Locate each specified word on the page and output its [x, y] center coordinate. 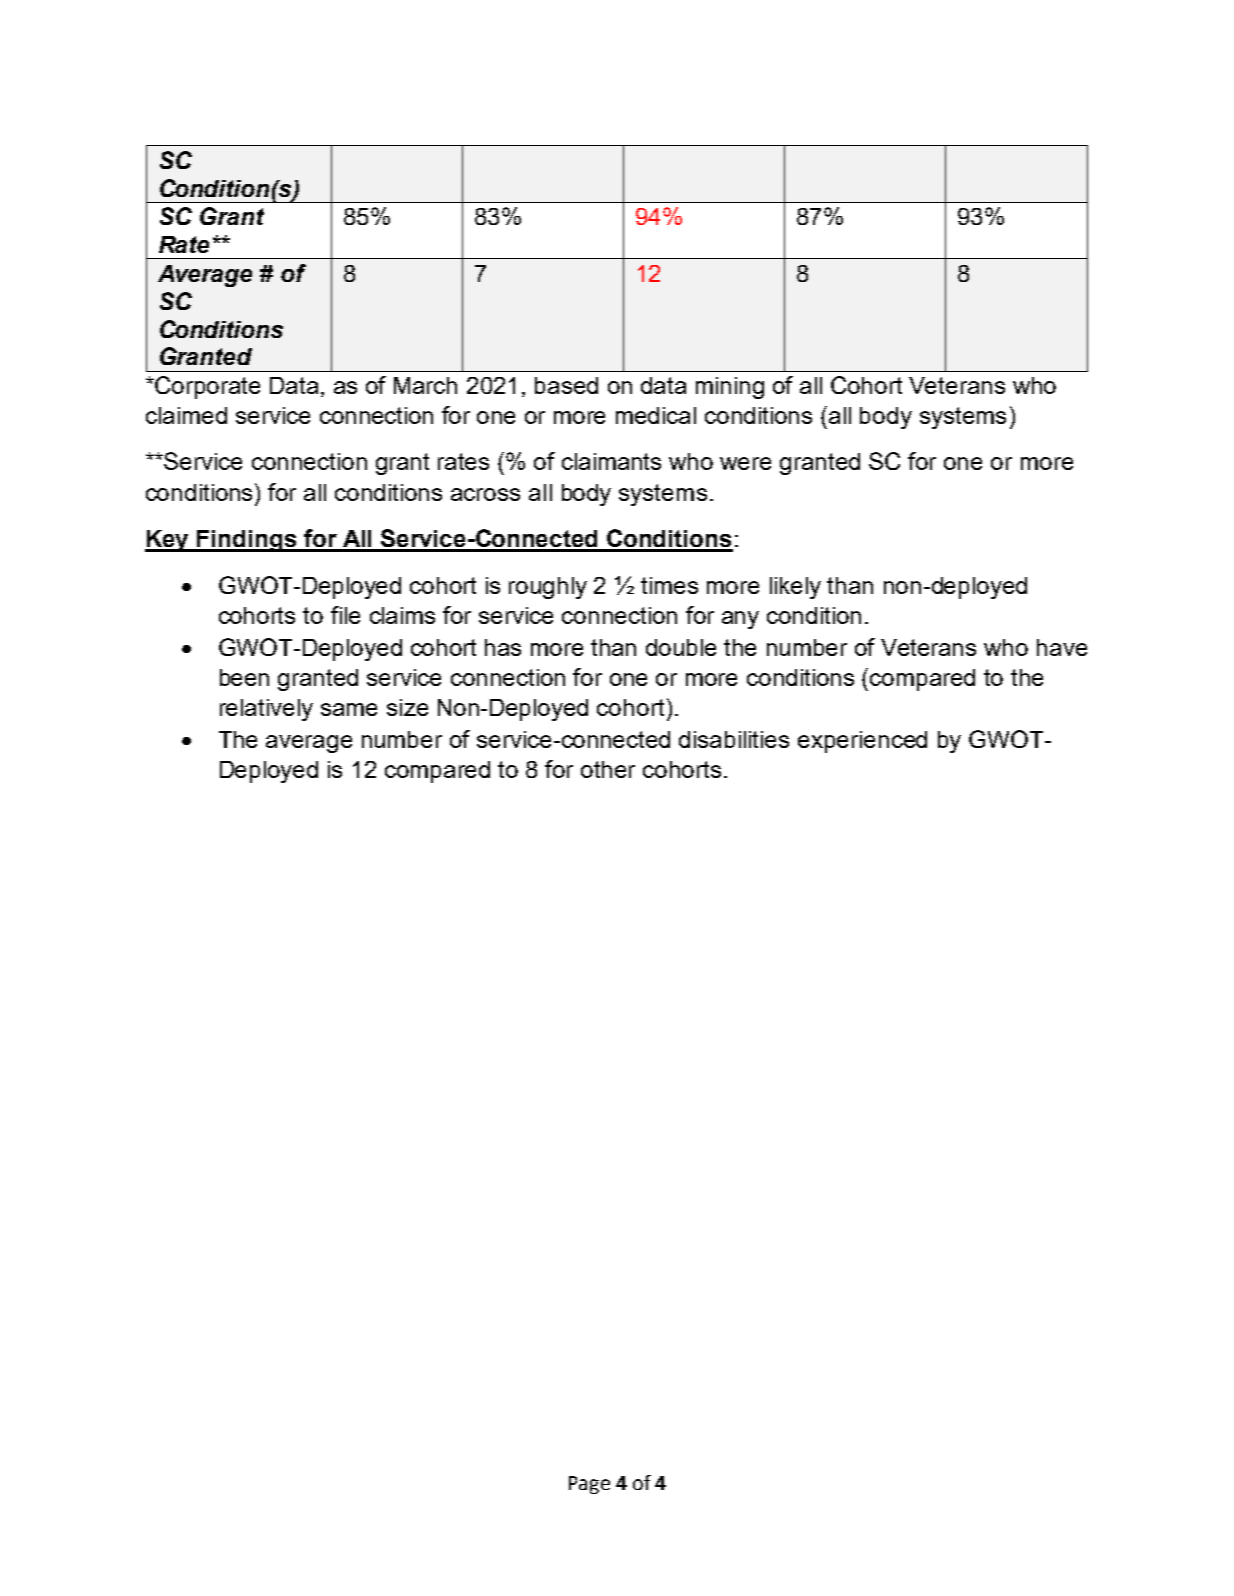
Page [589, 1485]
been [244, 677]
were [745, 463]
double [681, 647]
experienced [862, 742]
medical [656, 415]
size [407, 707]
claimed [186, 415]
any [740, 620]
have [1062, 647]
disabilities [734, 739]
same [349, 709]
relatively [266, 710]
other [608, 769]
